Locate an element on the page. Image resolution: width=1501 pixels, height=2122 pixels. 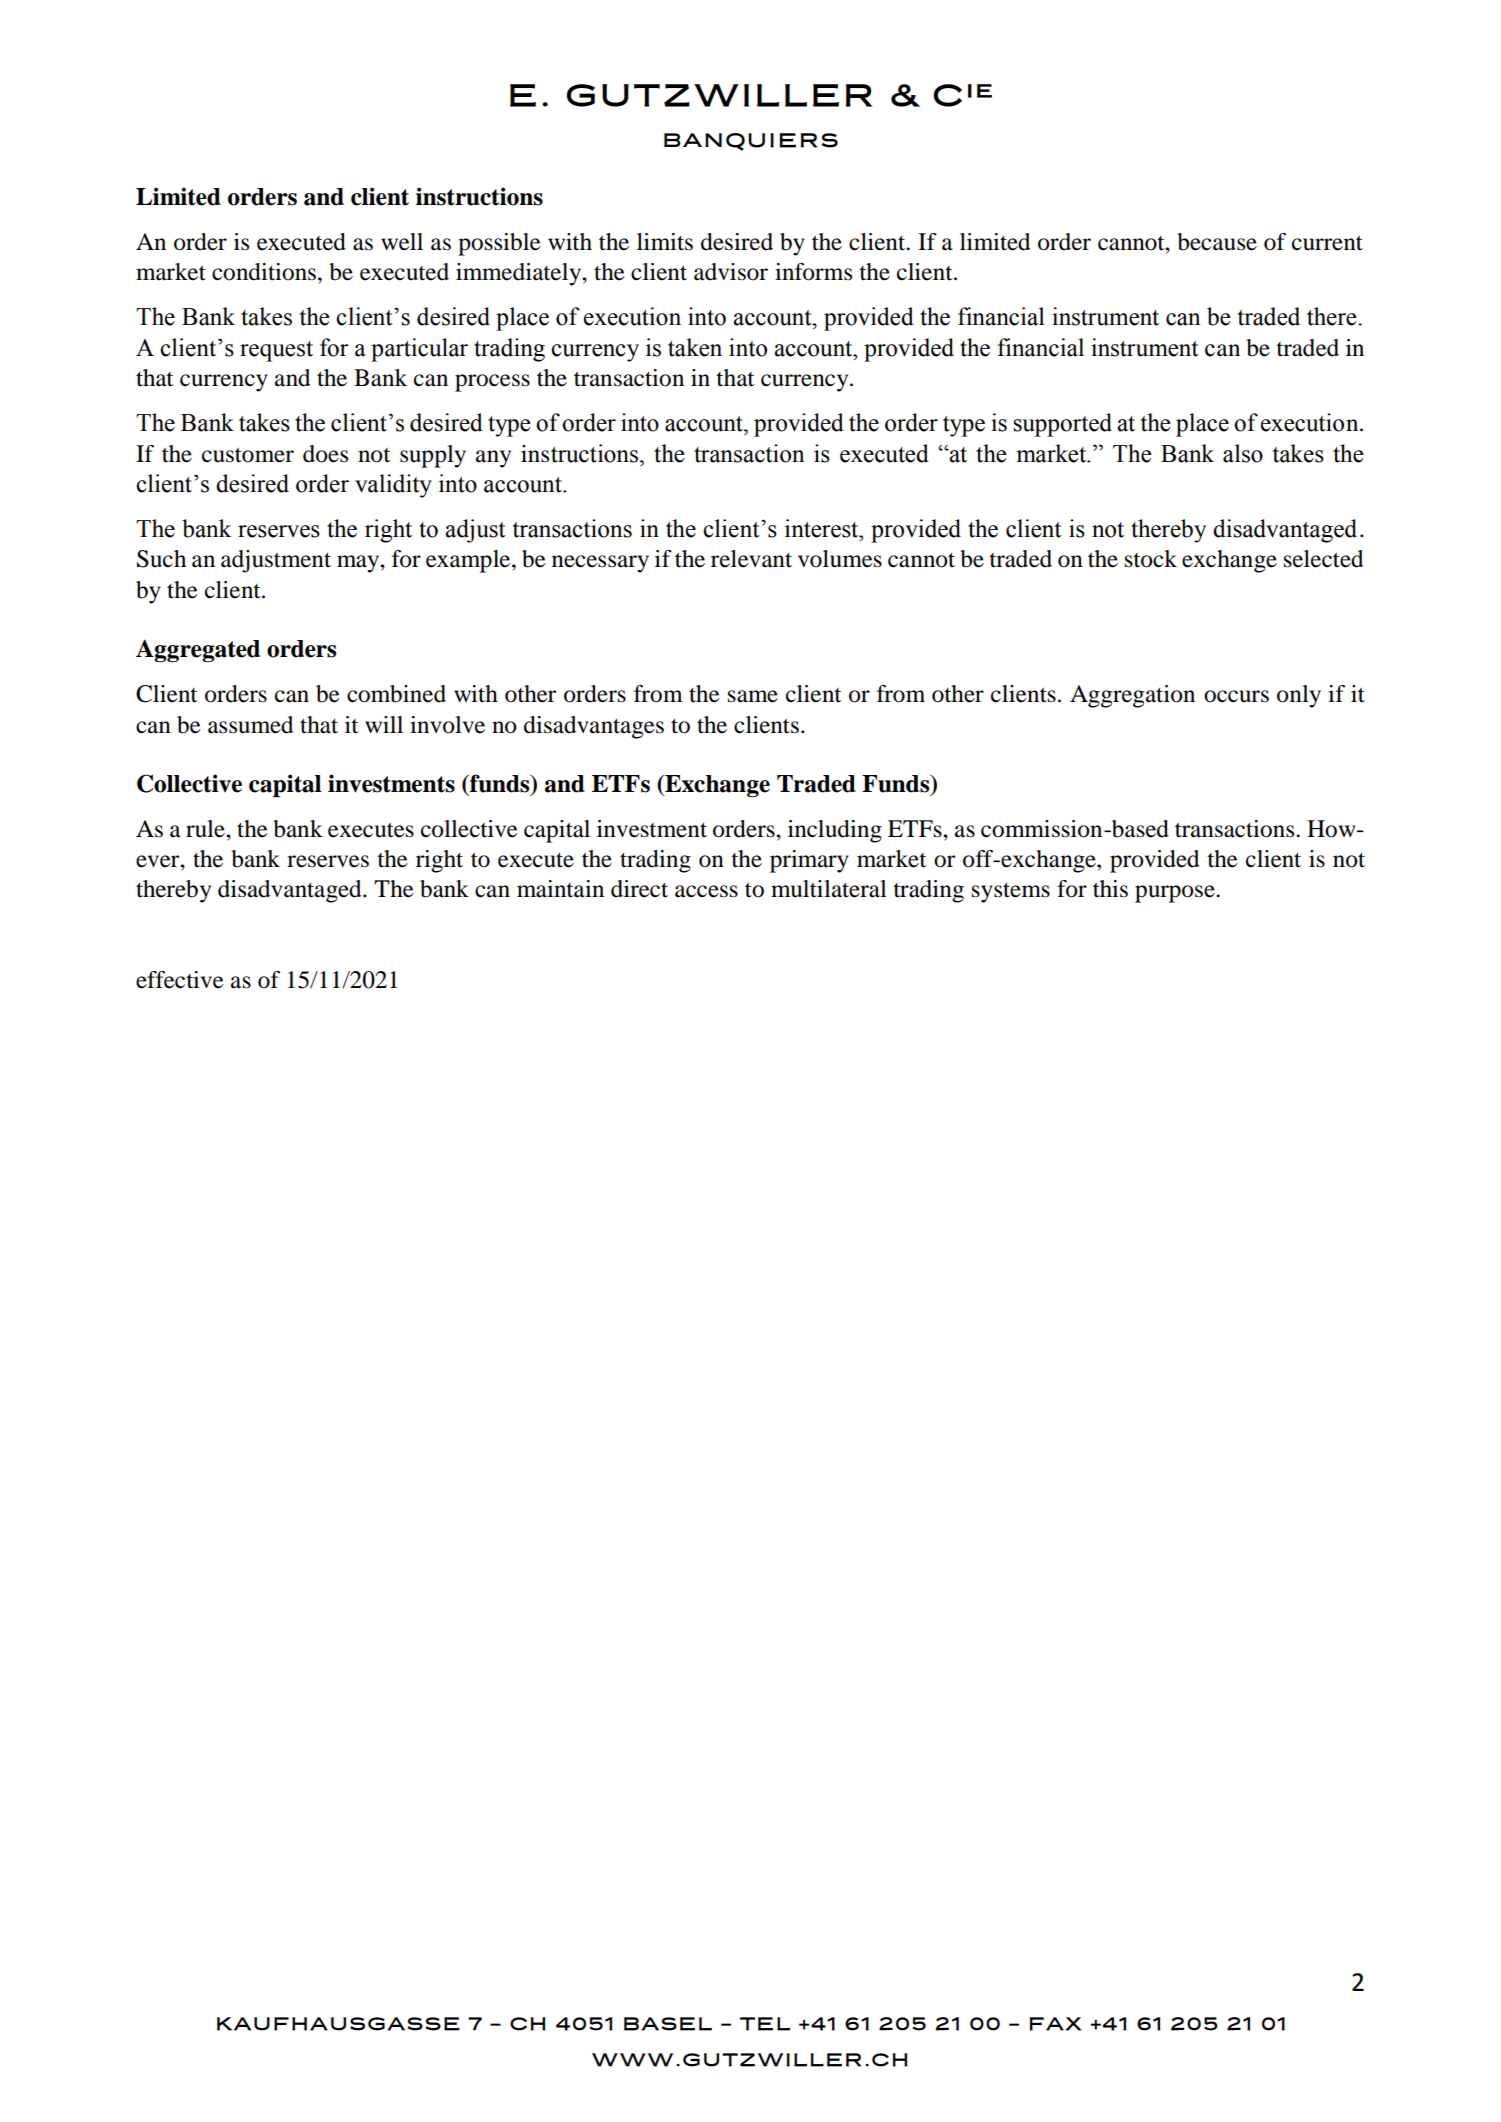
effective is located at coordinates (180, 980).
